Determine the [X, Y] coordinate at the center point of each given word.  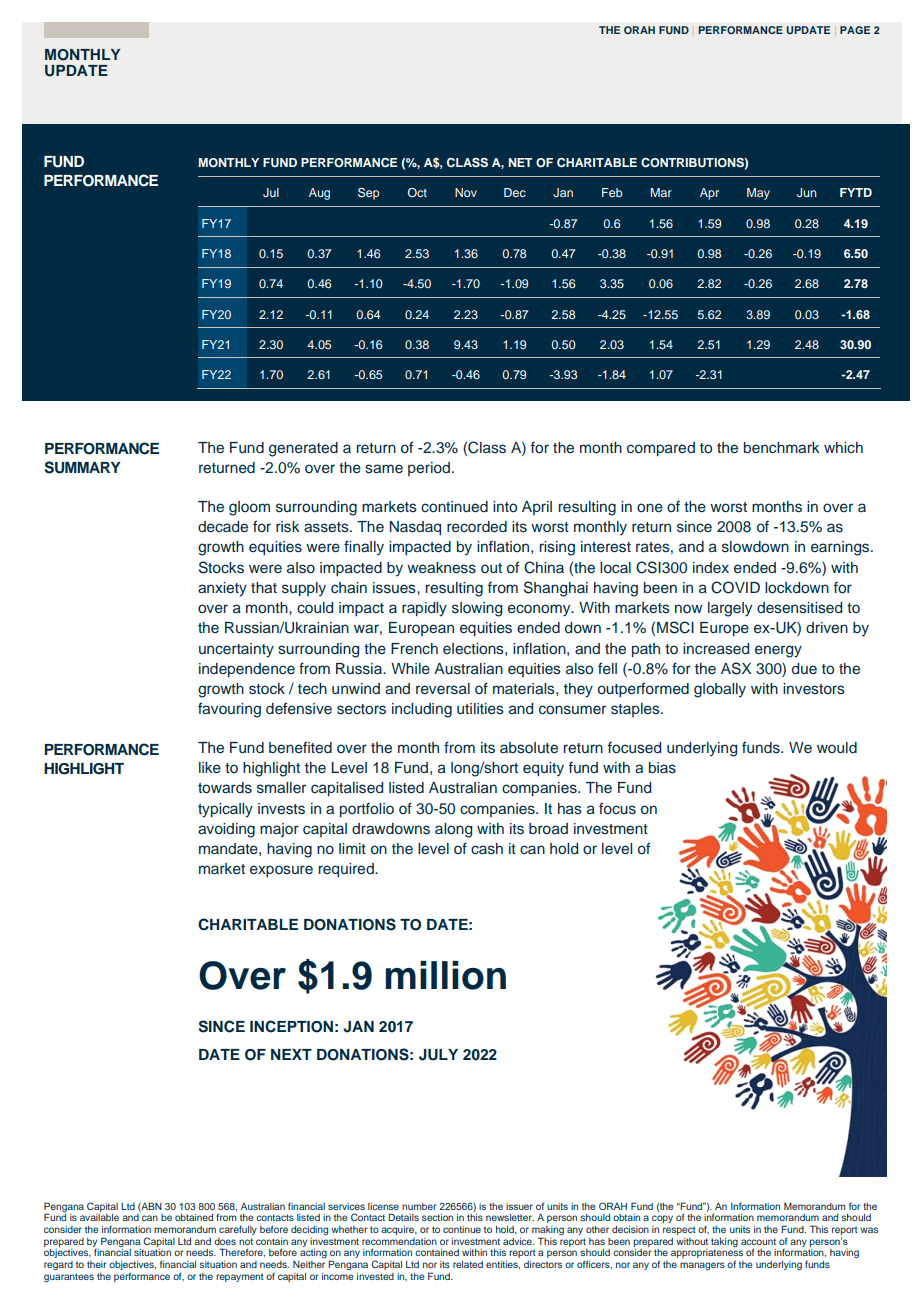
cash [487, 849]
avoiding [226, 830]
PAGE [855, 30]
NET [521, 162]
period [429, 469]
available [99, 1217]
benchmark [782, 447]
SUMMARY [83, 467]
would [837, 748]
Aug [319, 194]
